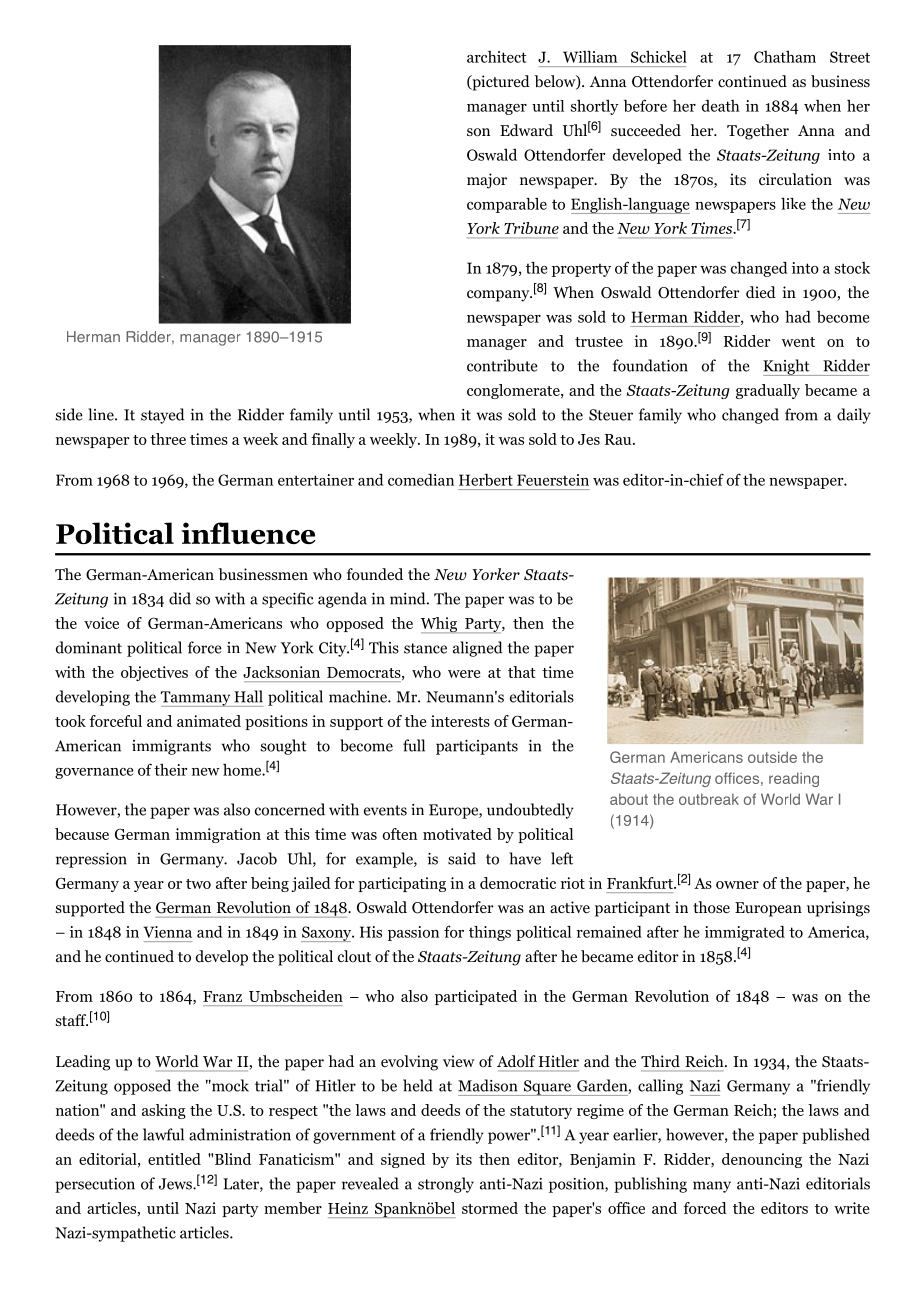 The image size is (924, 1308). Describe the element at coordinates (502, 365) in the document. I see `contribute` at that location.
